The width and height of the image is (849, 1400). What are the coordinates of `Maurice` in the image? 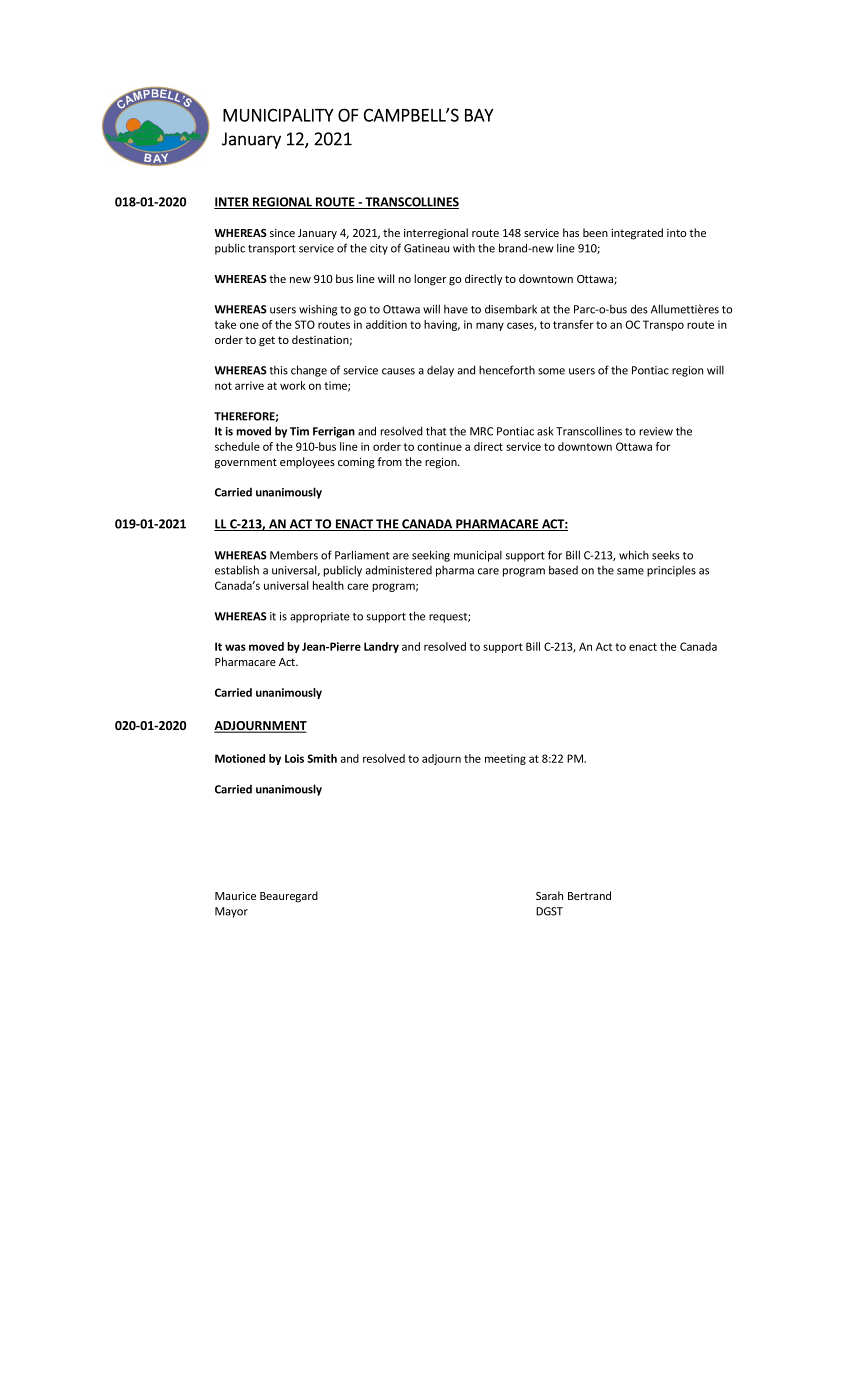 It's located at (235, 896).
